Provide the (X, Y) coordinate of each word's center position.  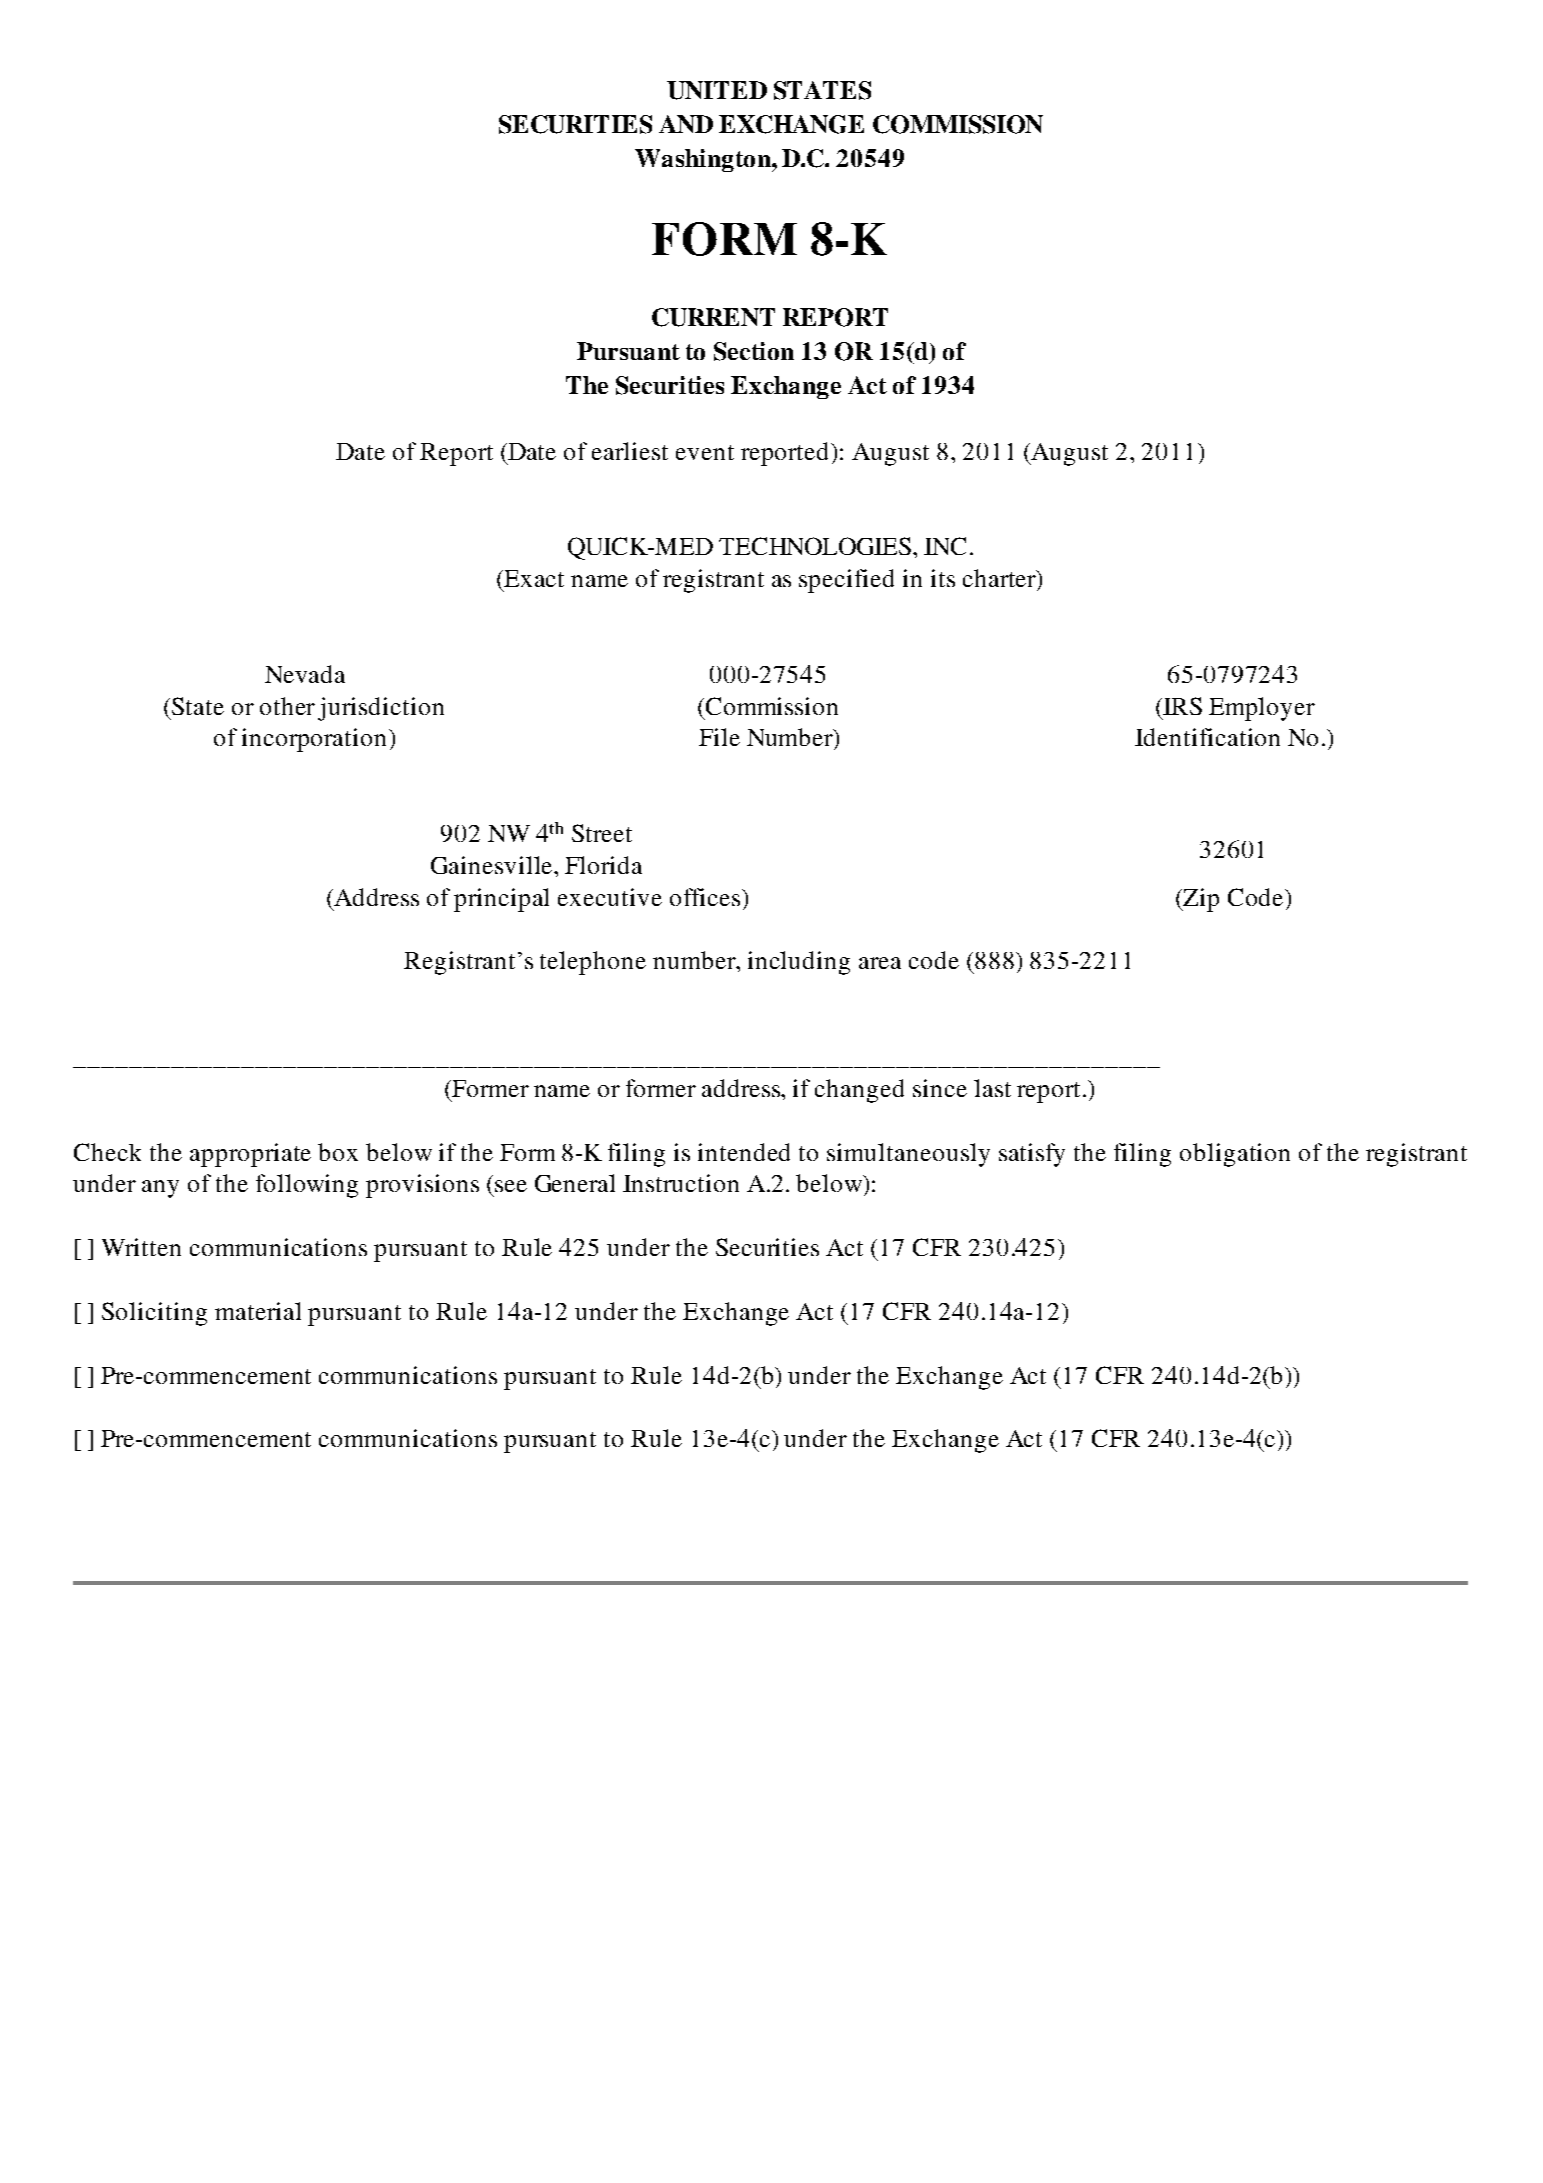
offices (705, 897)
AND (686, 124)
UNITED (717, 90)
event (705, 452)
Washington (704, 160)
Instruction (681, 1183)
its (943, 578)
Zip (1200, 900)
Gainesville (493, 865)
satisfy (1032, 1155)
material (258, 1311)
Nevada (305, 674)
